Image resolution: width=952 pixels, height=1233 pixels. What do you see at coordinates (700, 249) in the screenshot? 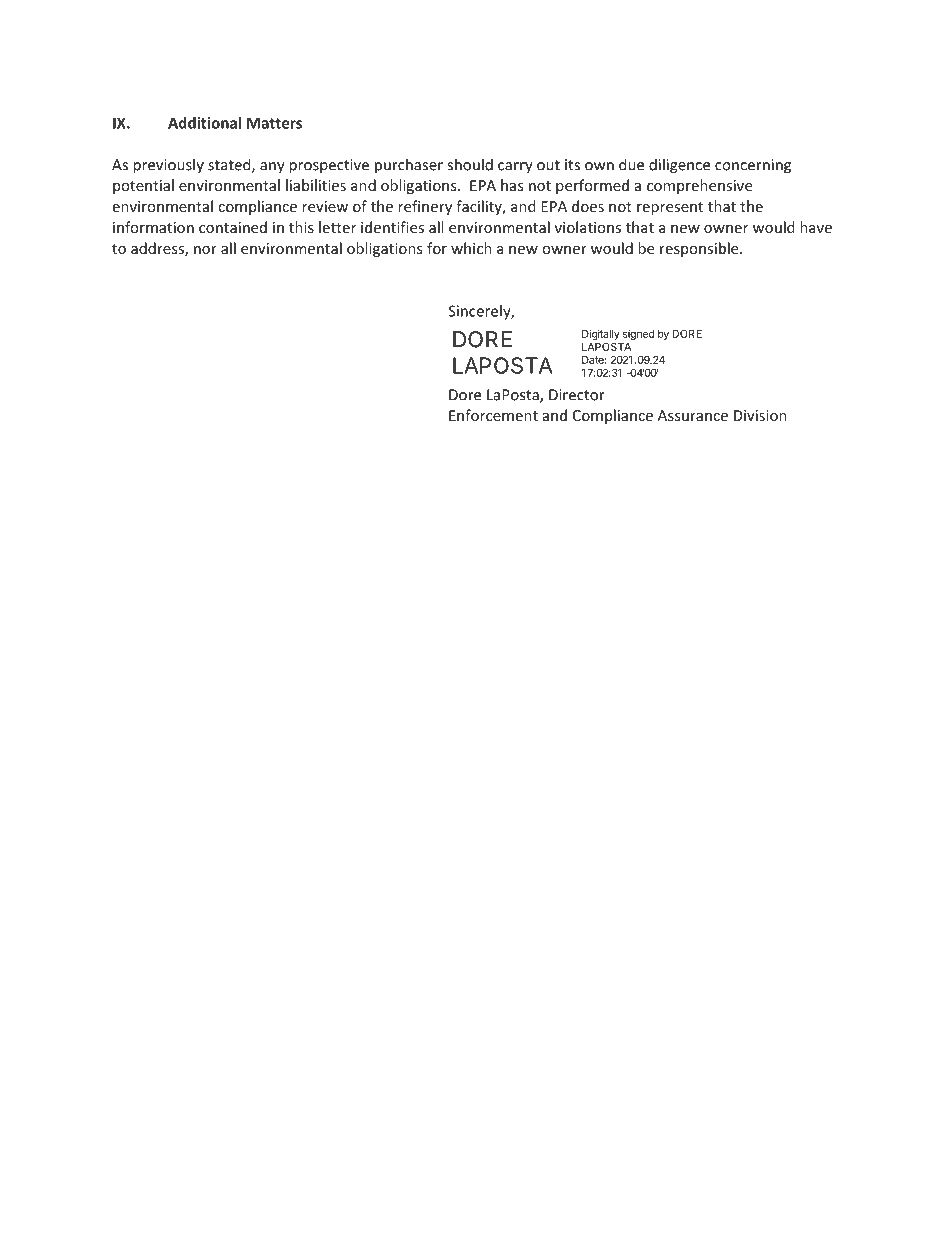
I see `responsible` at bounding box center [700, 249].
